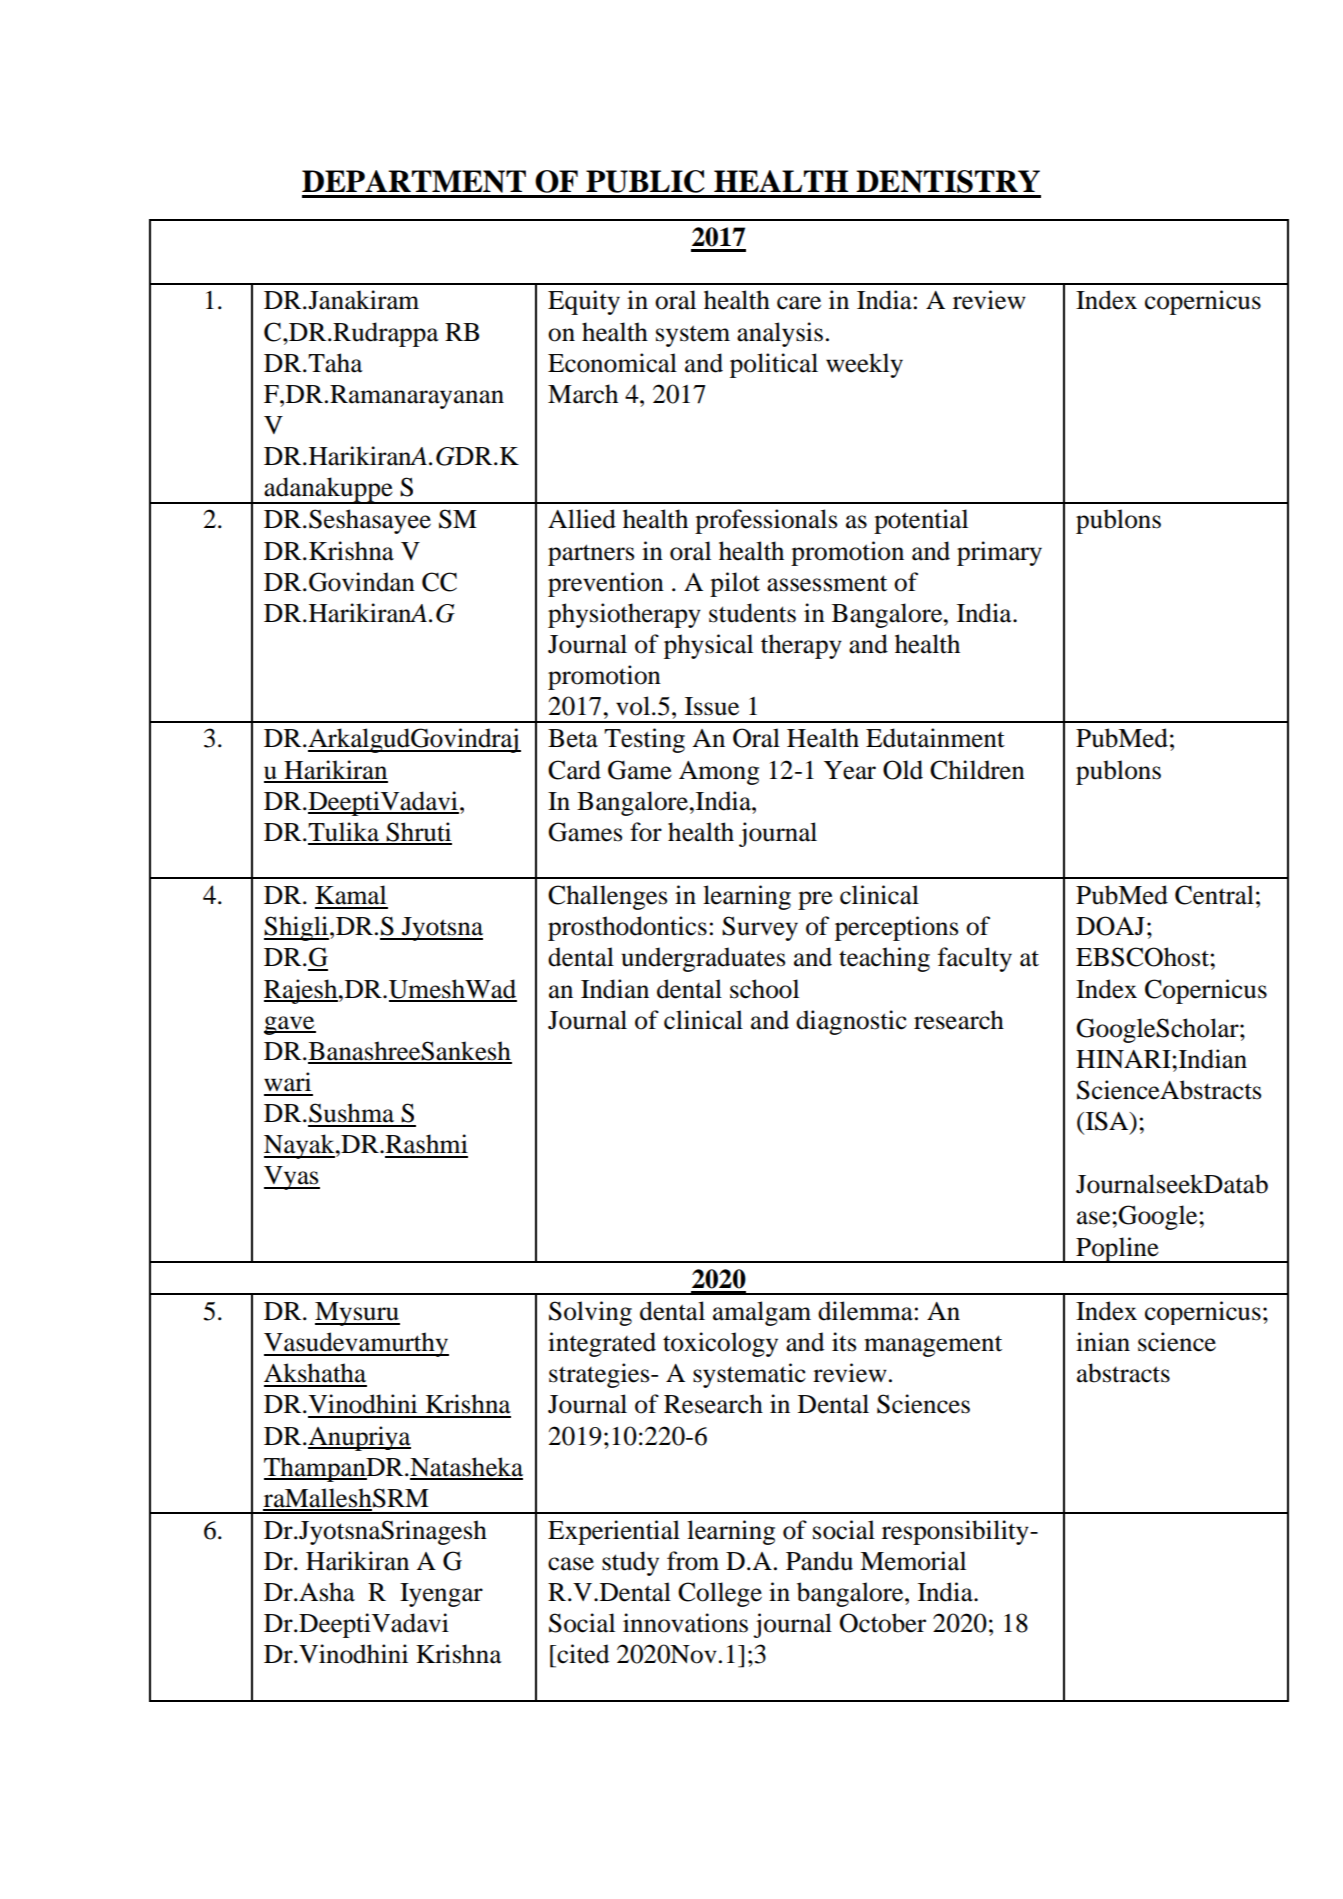 The height and width of the document is (1899, 1343). What do you see at coordinates (780, 334) in the document?
I see `analysis` at bounding box center [780, 334].
